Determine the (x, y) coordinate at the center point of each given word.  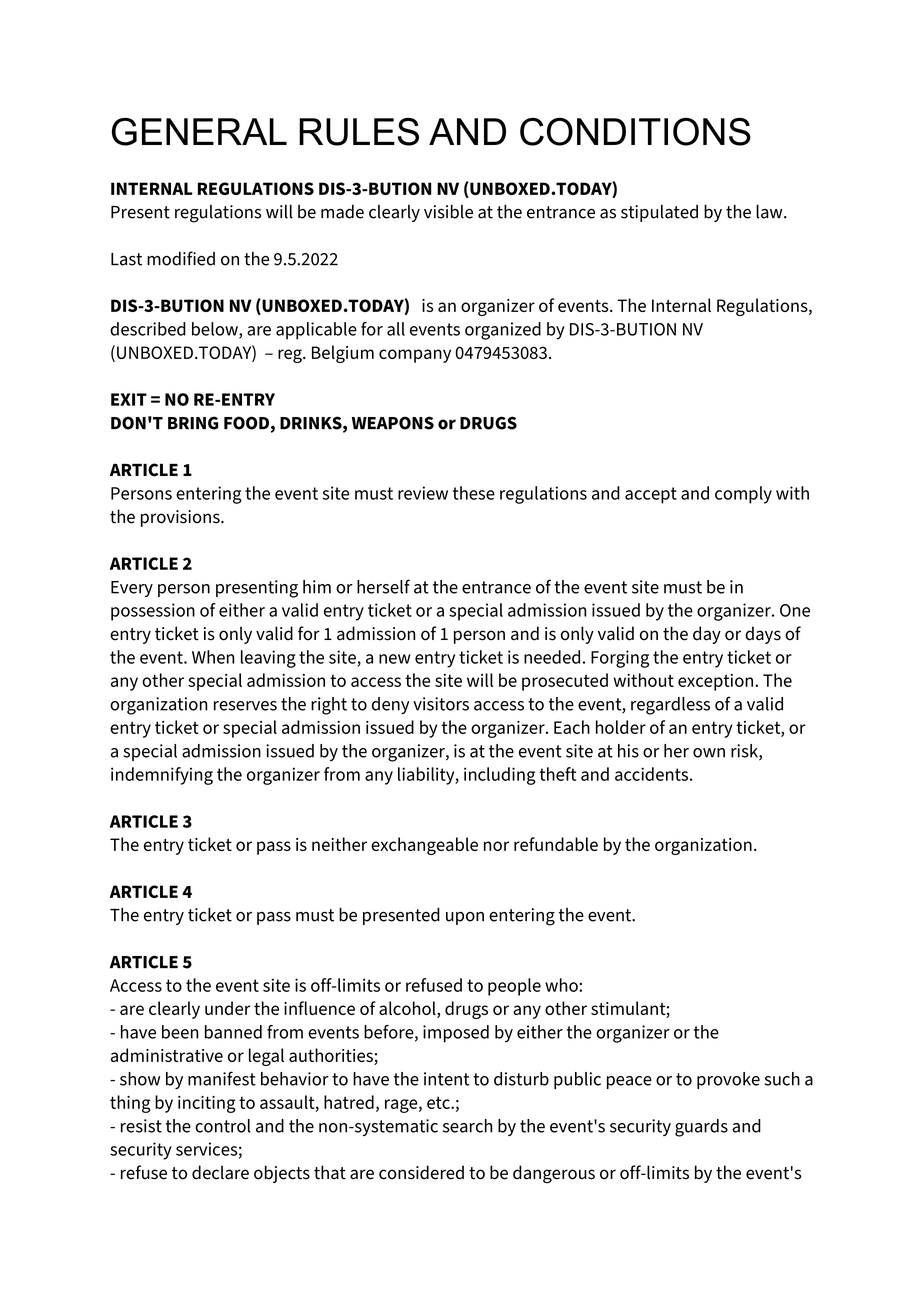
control (223, 1126)
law (770, 212)
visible (448, 212)
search (468, 1126)
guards (701, 1128)
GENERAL (199, 132)
